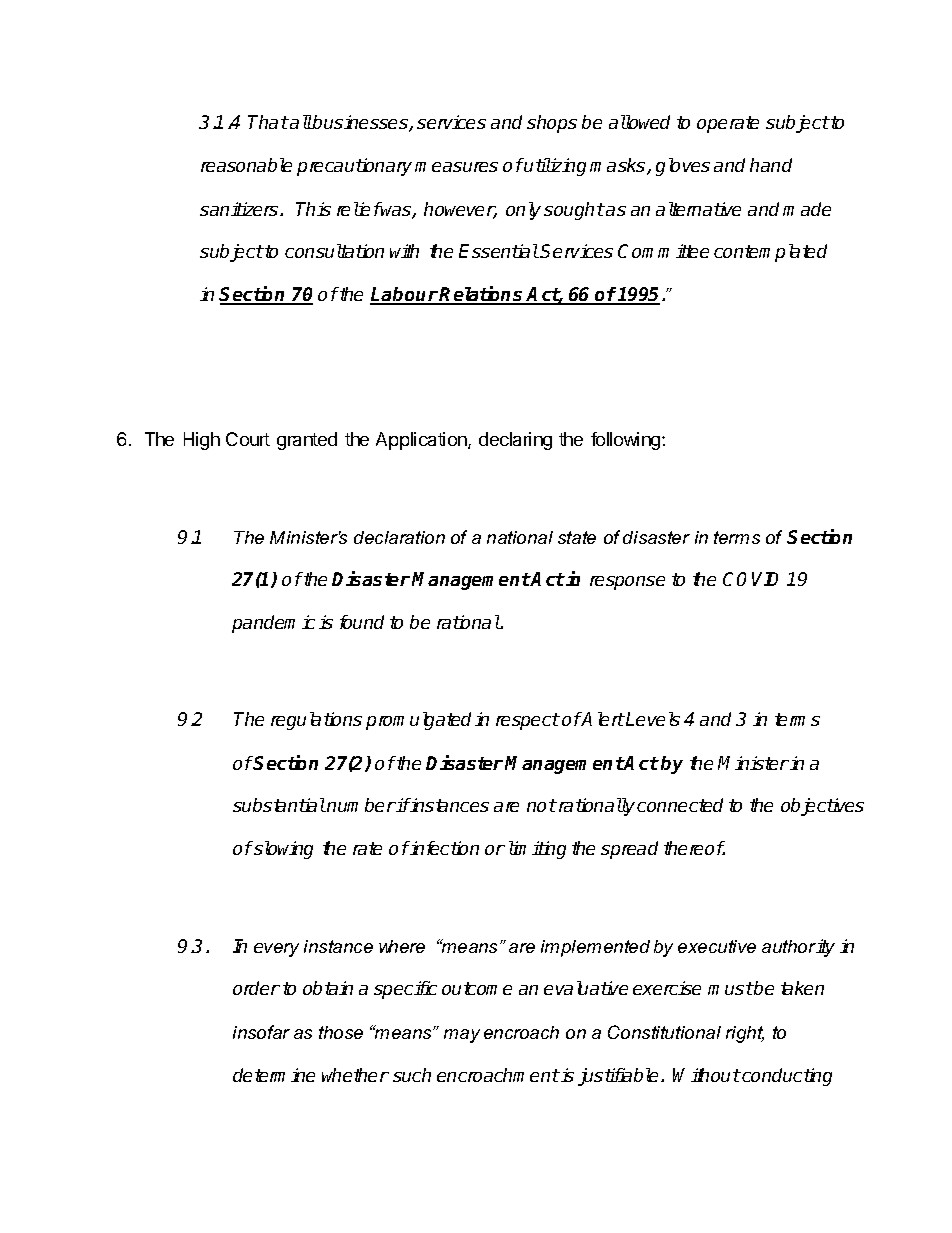 Image resolution: width=952 pixels, height=1233 pixels. I want to click on may, so click(462, 1036).
